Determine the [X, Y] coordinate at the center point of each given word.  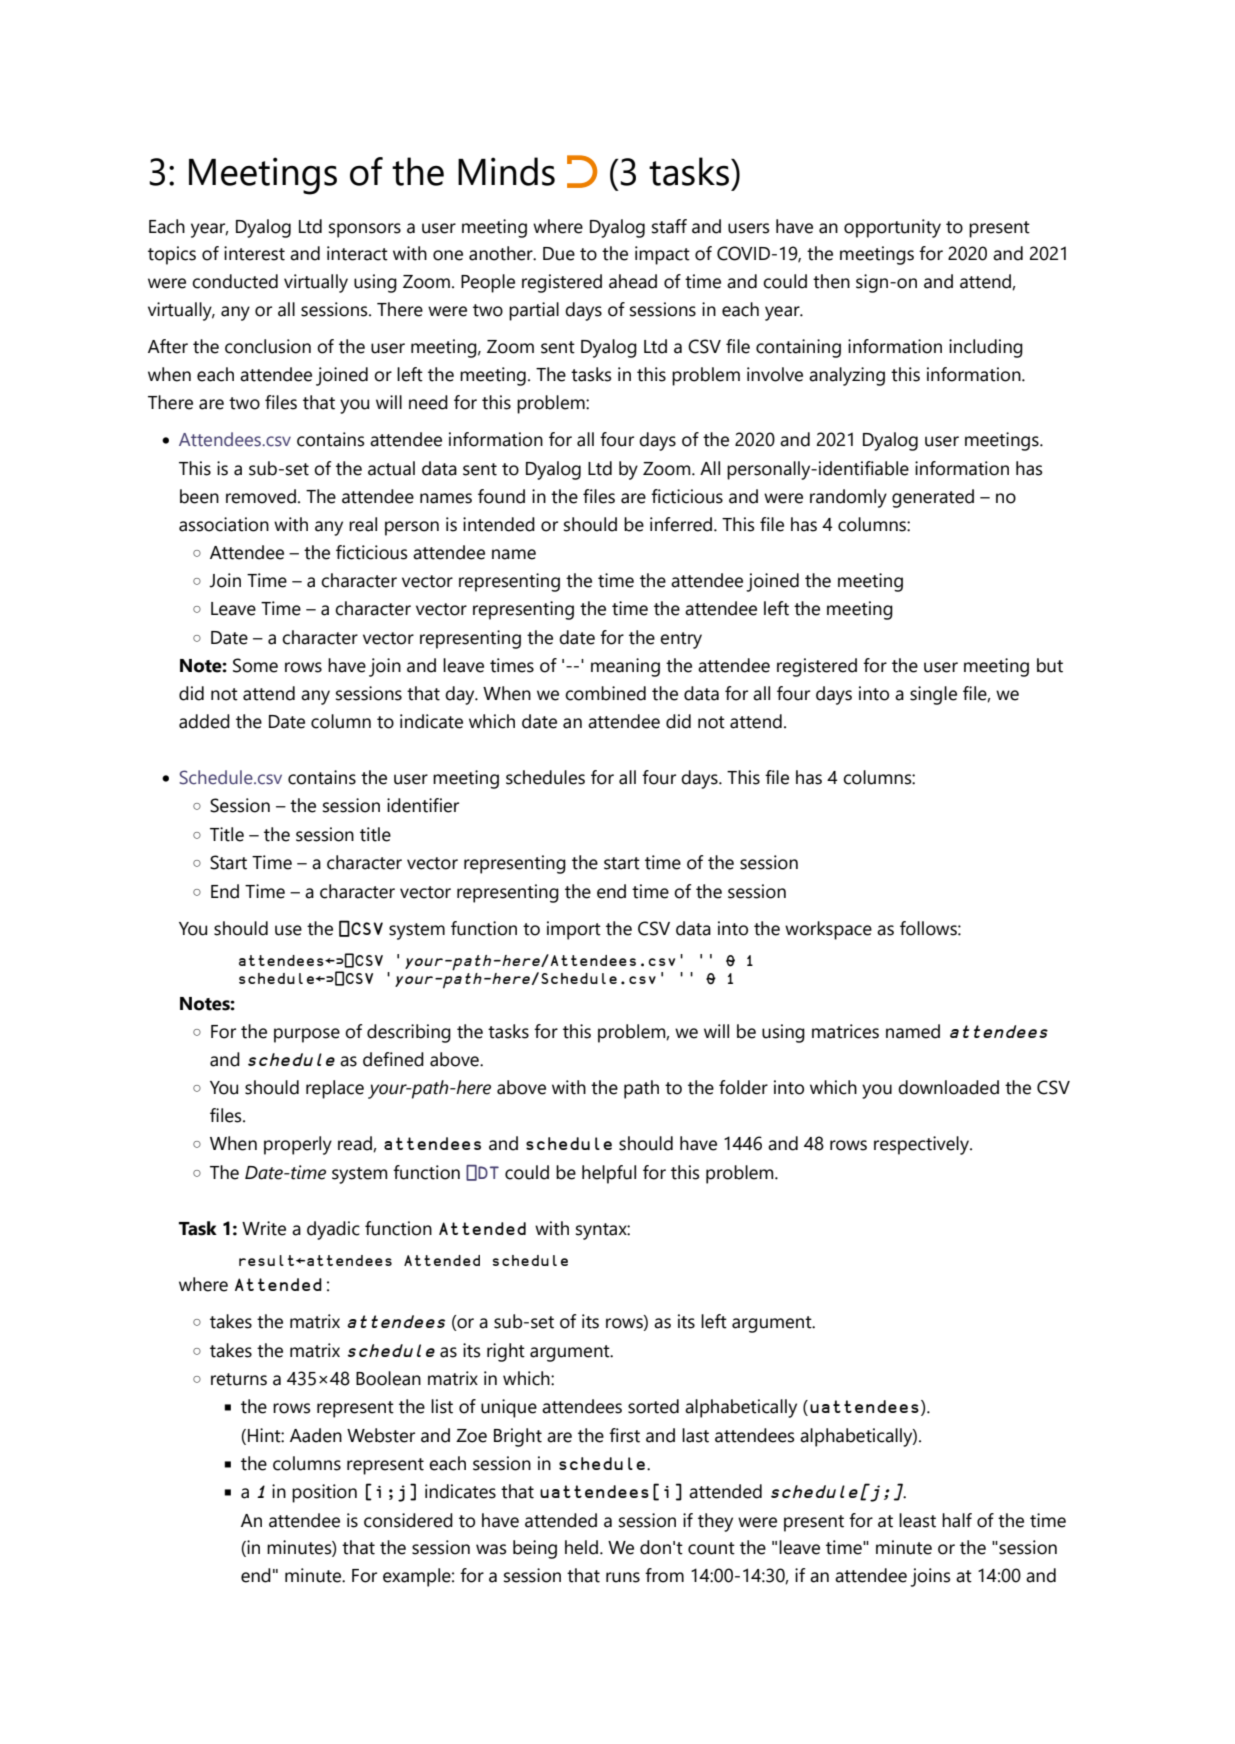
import [574, 930]
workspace [828, 930]
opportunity [892, 228]
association [224, 524]
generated [933, 498]
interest [254, 253]
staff [669, 226]
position [324, 1493]
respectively [922, 1145]
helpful [609, 1174]
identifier [423, 805]
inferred [681, 524]
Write [264, 1228]
